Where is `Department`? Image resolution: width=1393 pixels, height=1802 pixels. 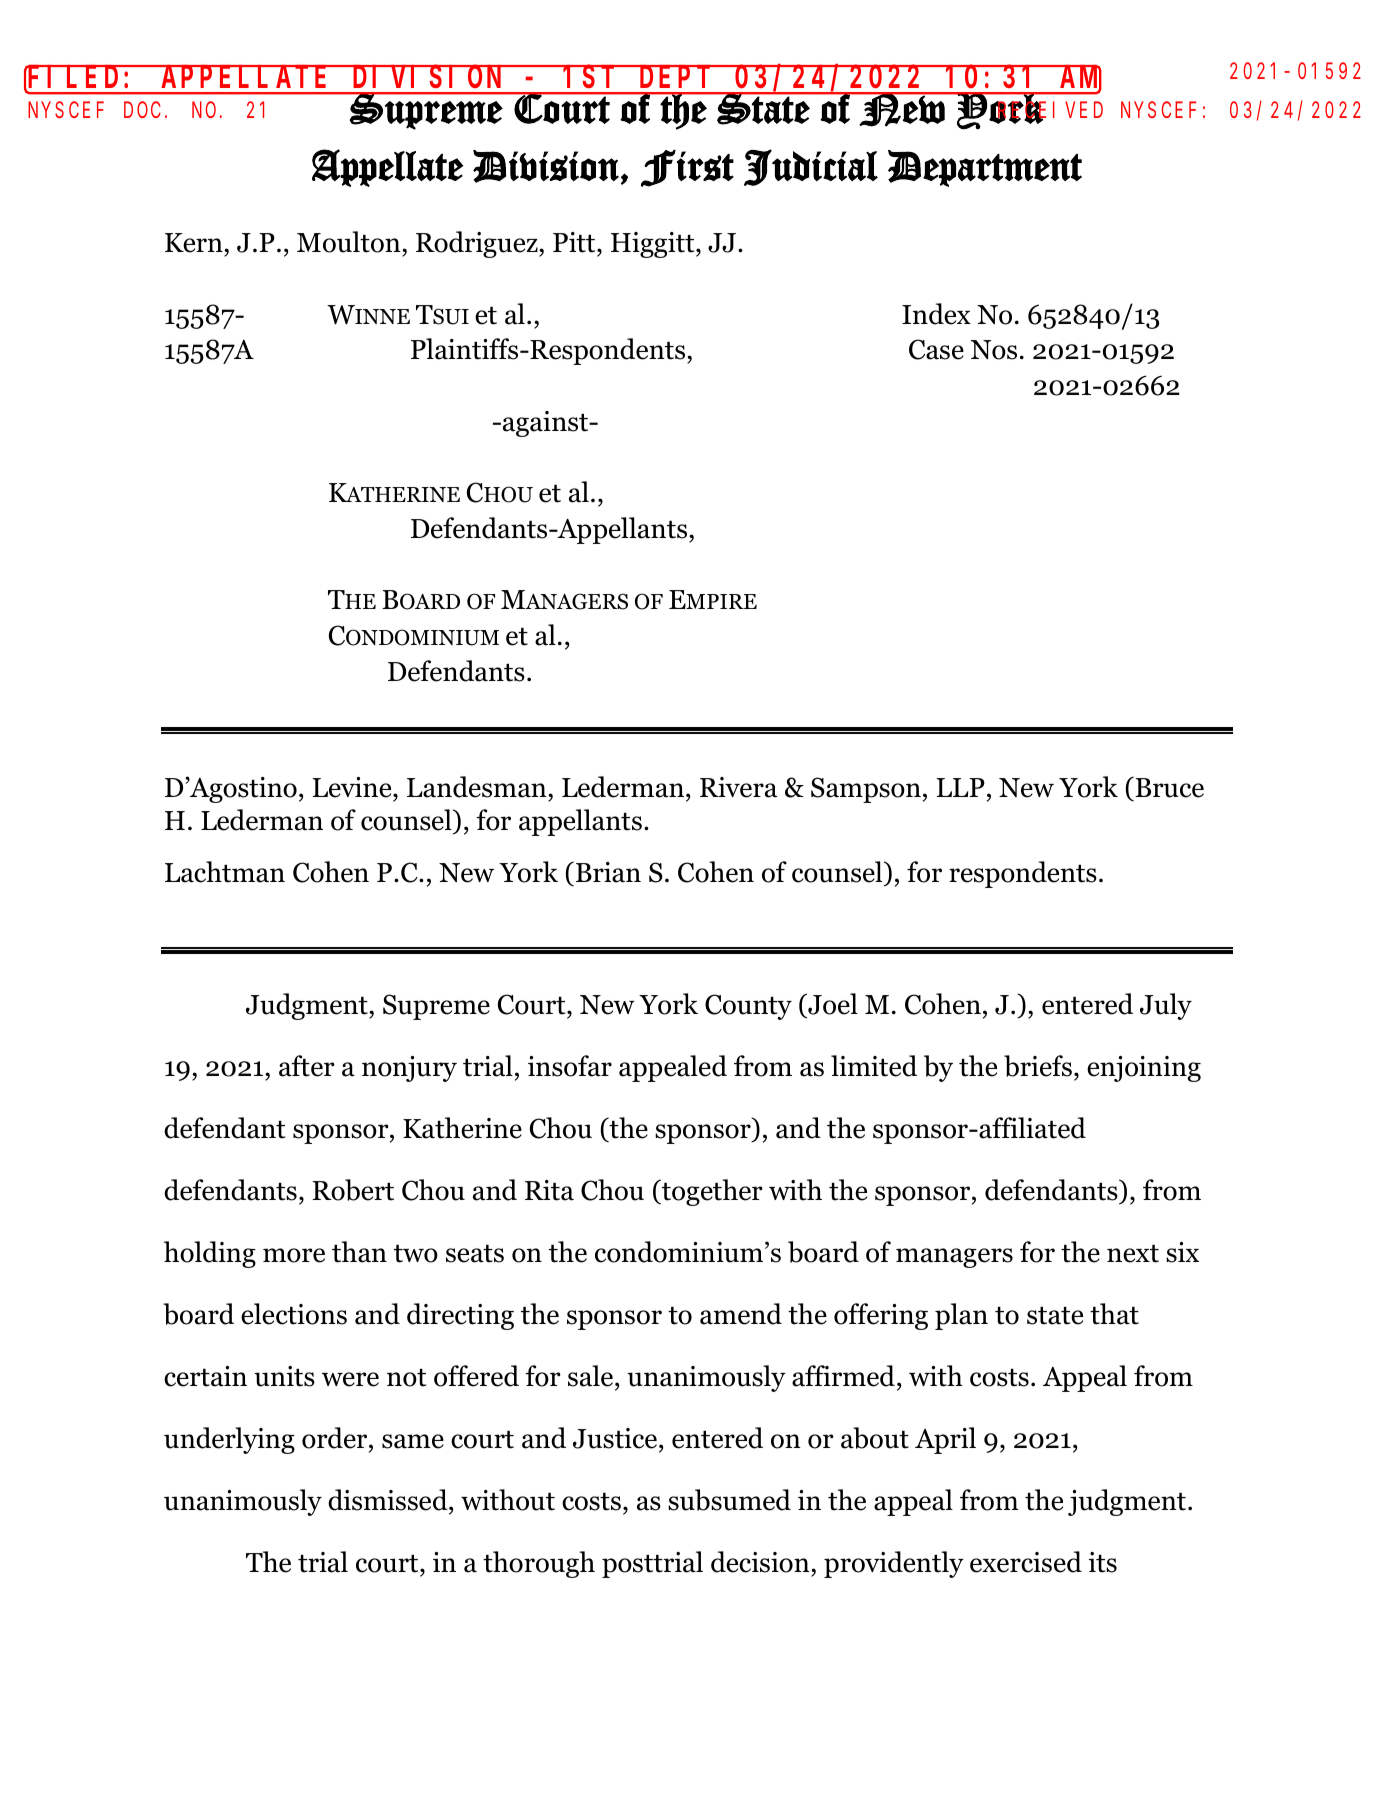 Department is located at coordinates (985, 168).
